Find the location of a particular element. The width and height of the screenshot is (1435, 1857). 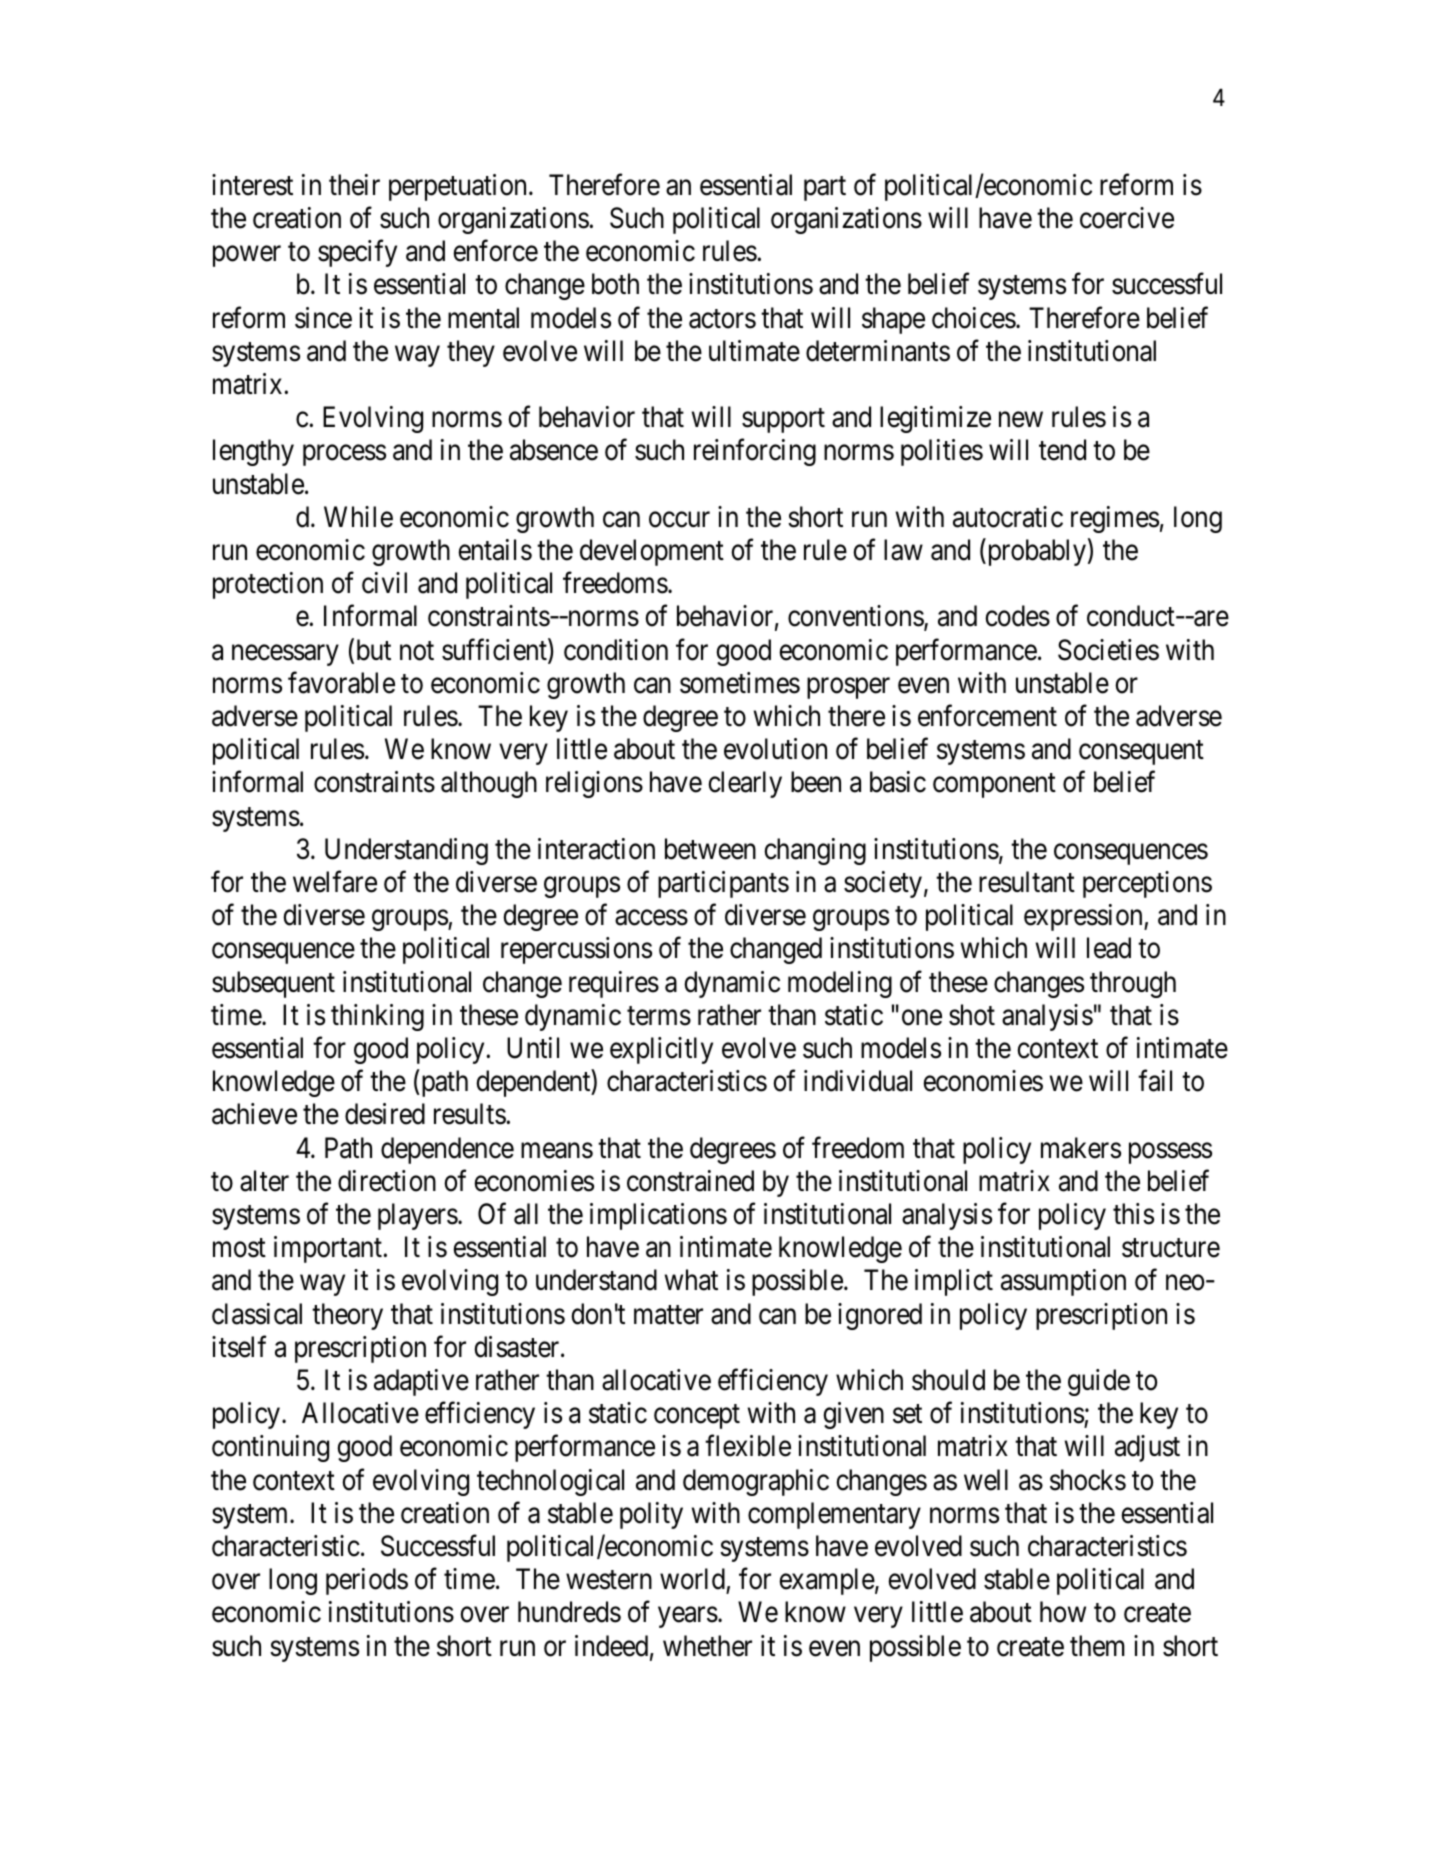

specify is located at coordinates (357, 253).
